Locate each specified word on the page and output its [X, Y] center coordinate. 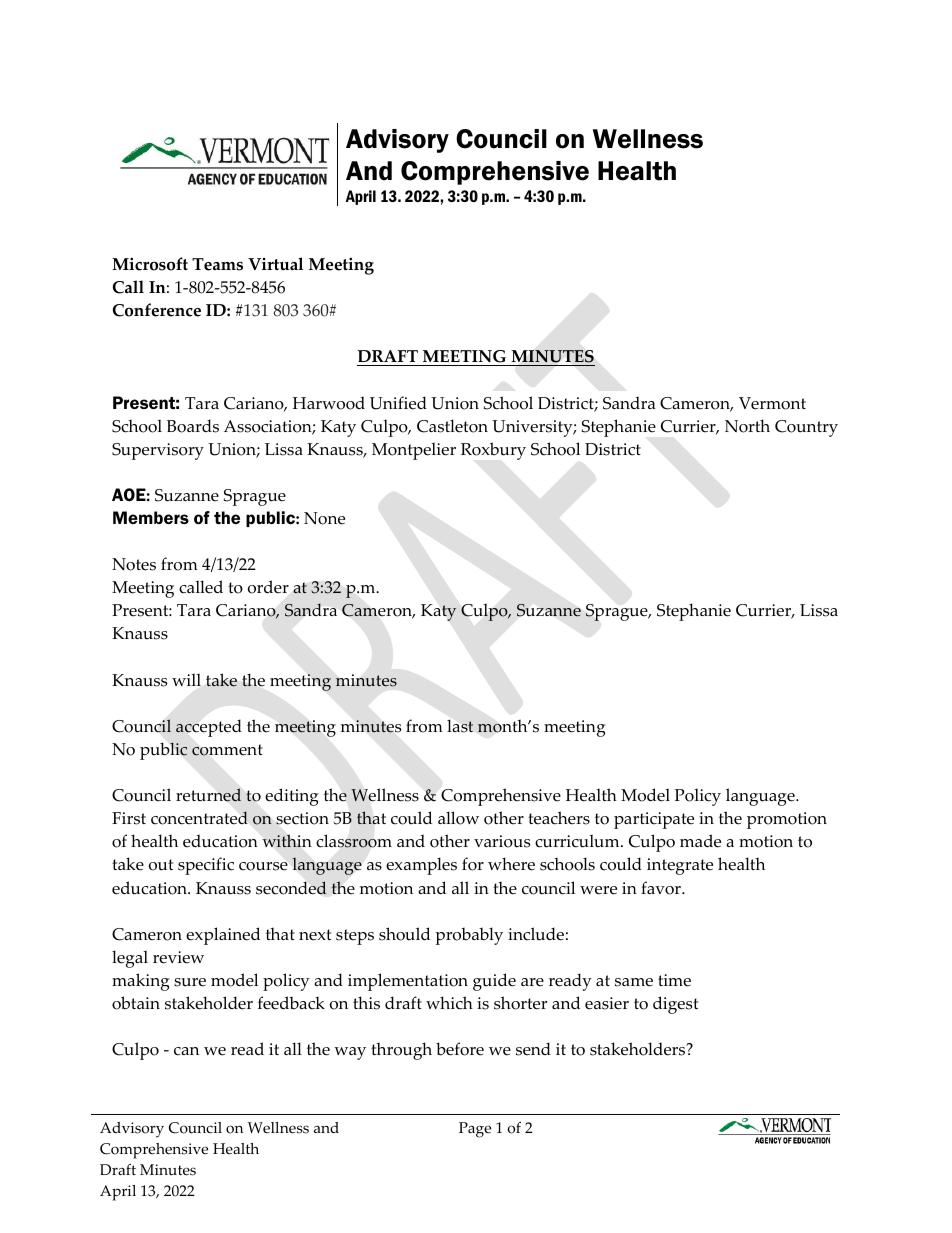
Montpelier [414, 451]
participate [654, 820]
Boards [193, 426]
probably [469, 936]
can [186, 1051]
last [460, 726]
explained [223, 936]
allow [458, 818]
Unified [398, 403]
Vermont [772, 403]
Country [806, 428]
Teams [217, 264]
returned [208, 795]
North [747, 426]
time [674, 980]
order [268, 587]
